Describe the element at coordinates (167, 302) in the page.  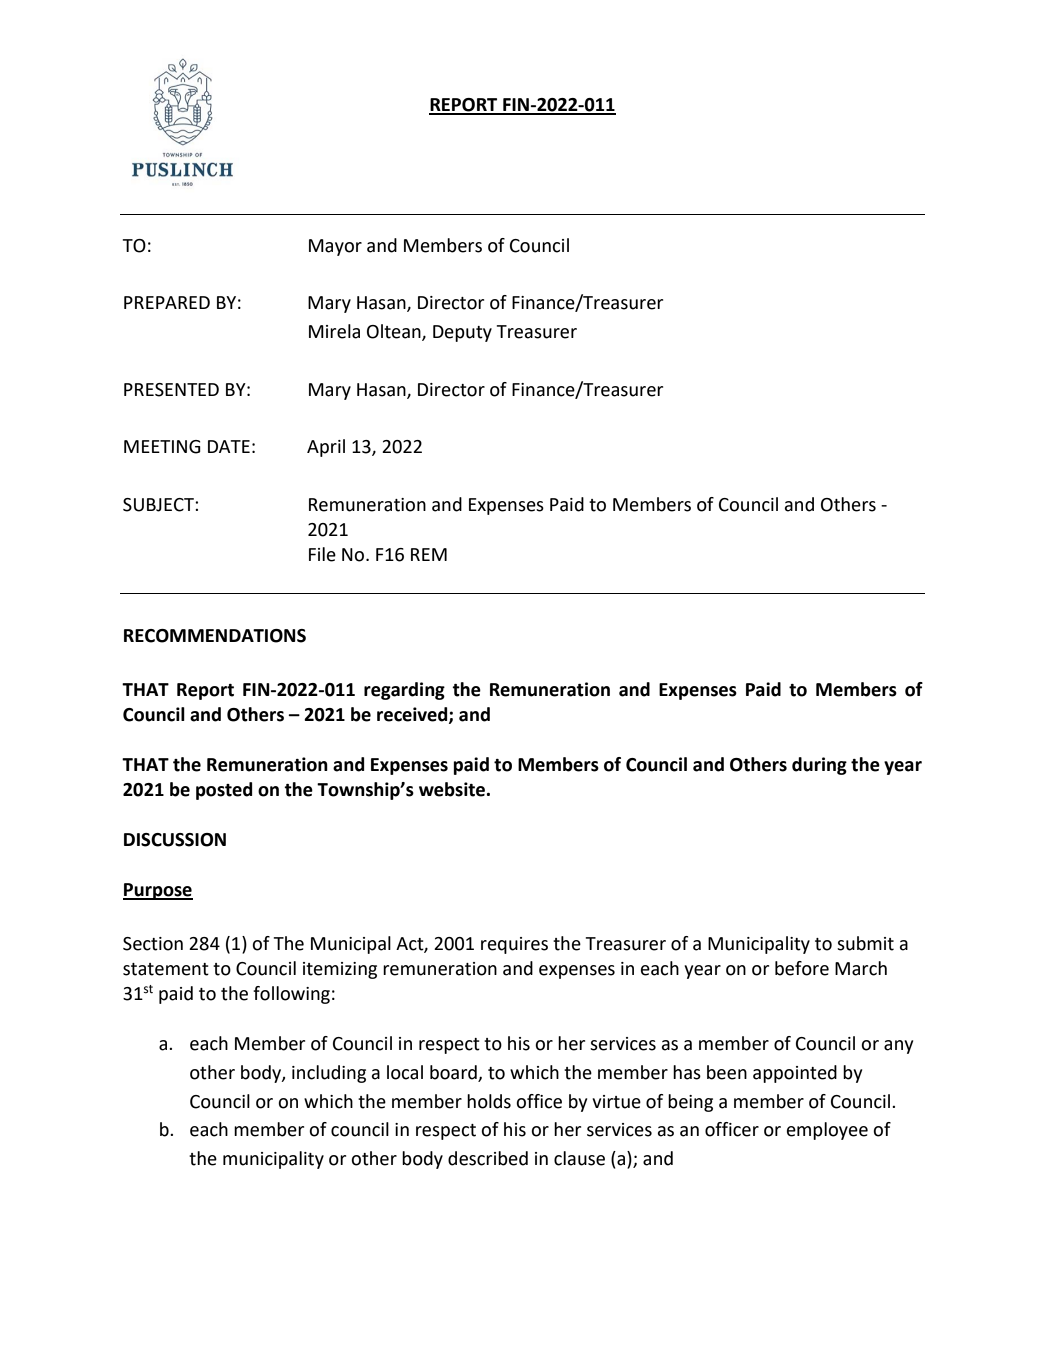
I see `PREPARED` at that location.
